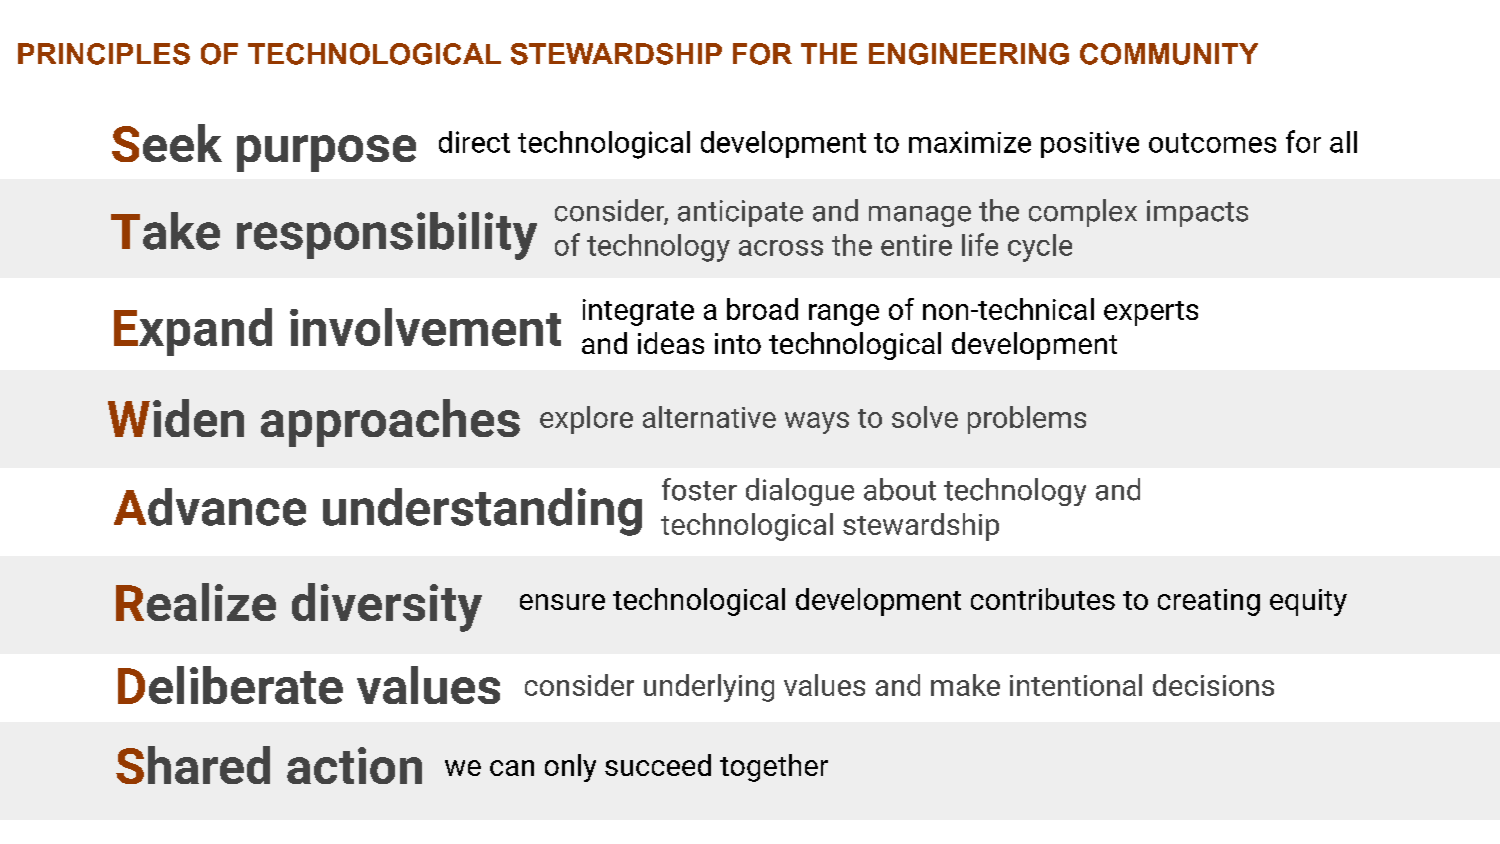 The height and width of the screenshot is (844, 1500). What do you see at coordinates (699, 489) in the screenshot?
I see `foster` at bounding box center [699, 489].
